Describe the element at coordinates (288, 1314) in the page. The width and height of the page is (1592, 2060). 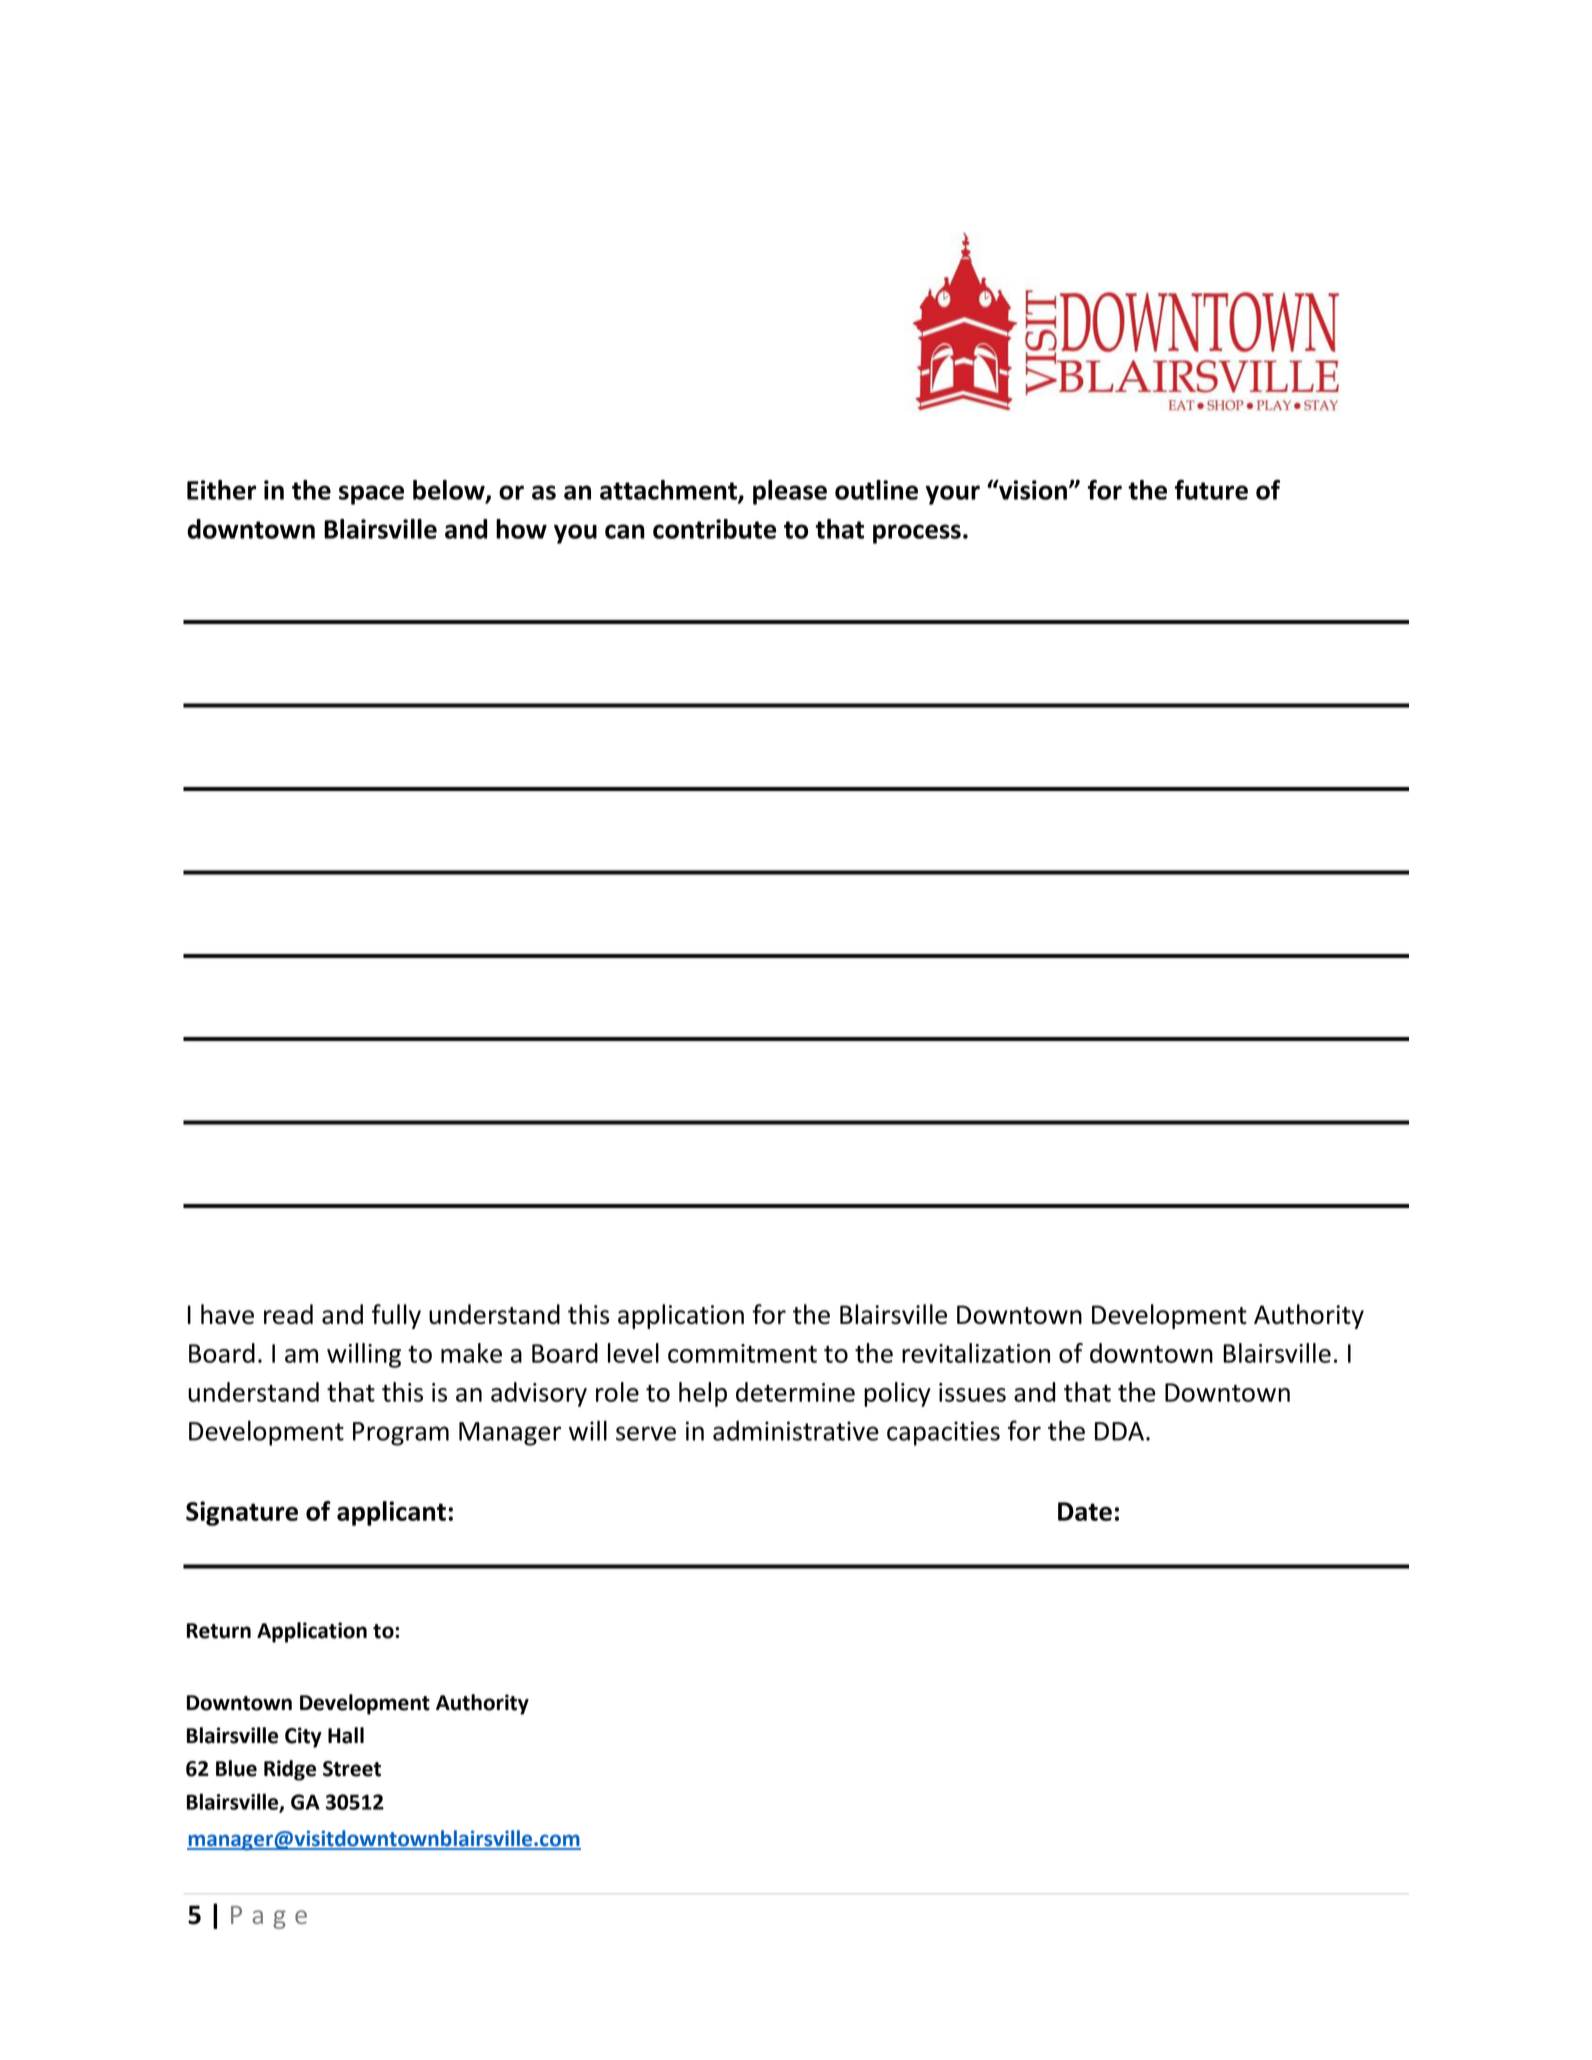
I see `read` at that location.
